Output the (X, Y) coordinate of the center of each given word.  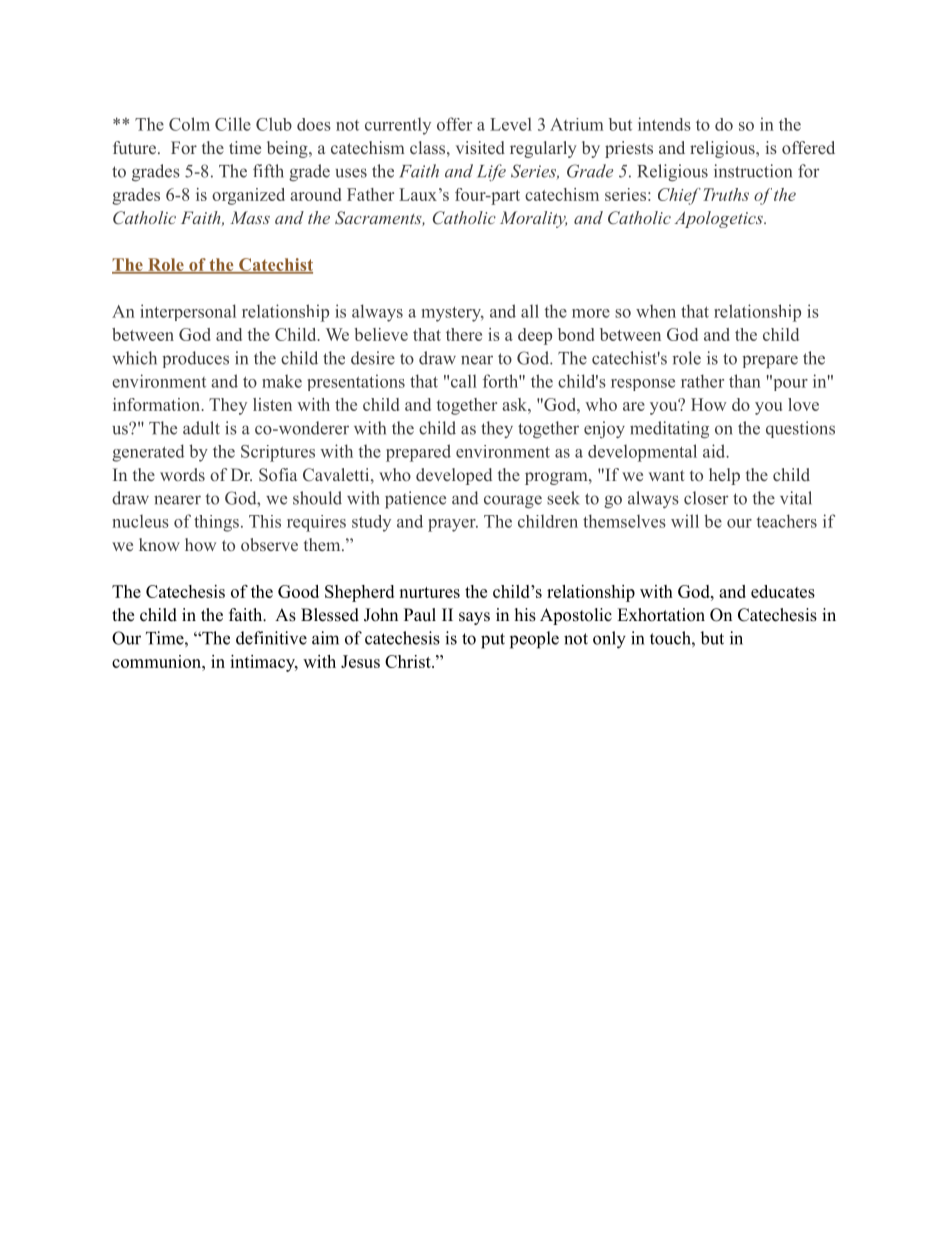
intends (664, 124)
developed (454, 476)
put (493, 641)
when (656, 311)
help (724, 476)
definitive (271, 638)
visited (480, 147)
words (182, 474)
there (464, 334)
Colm (189, 124)
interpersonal (188, 312)
